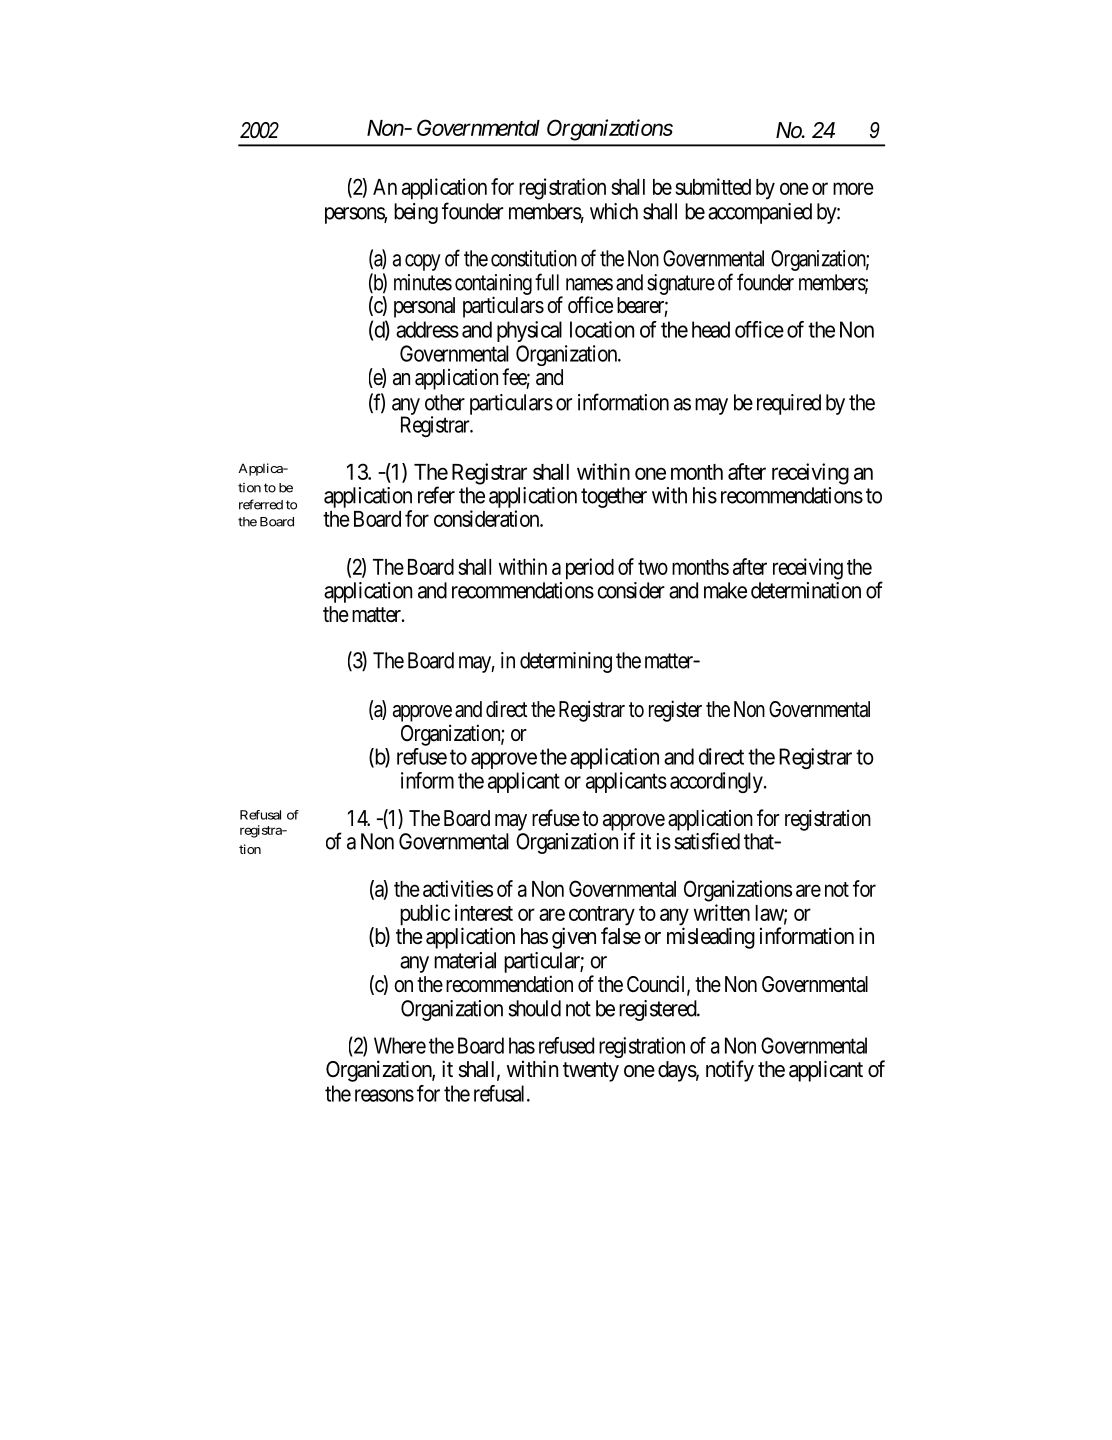  Describe the element at coordinates (730, 1071) in the image. I see `notify` at that location.
